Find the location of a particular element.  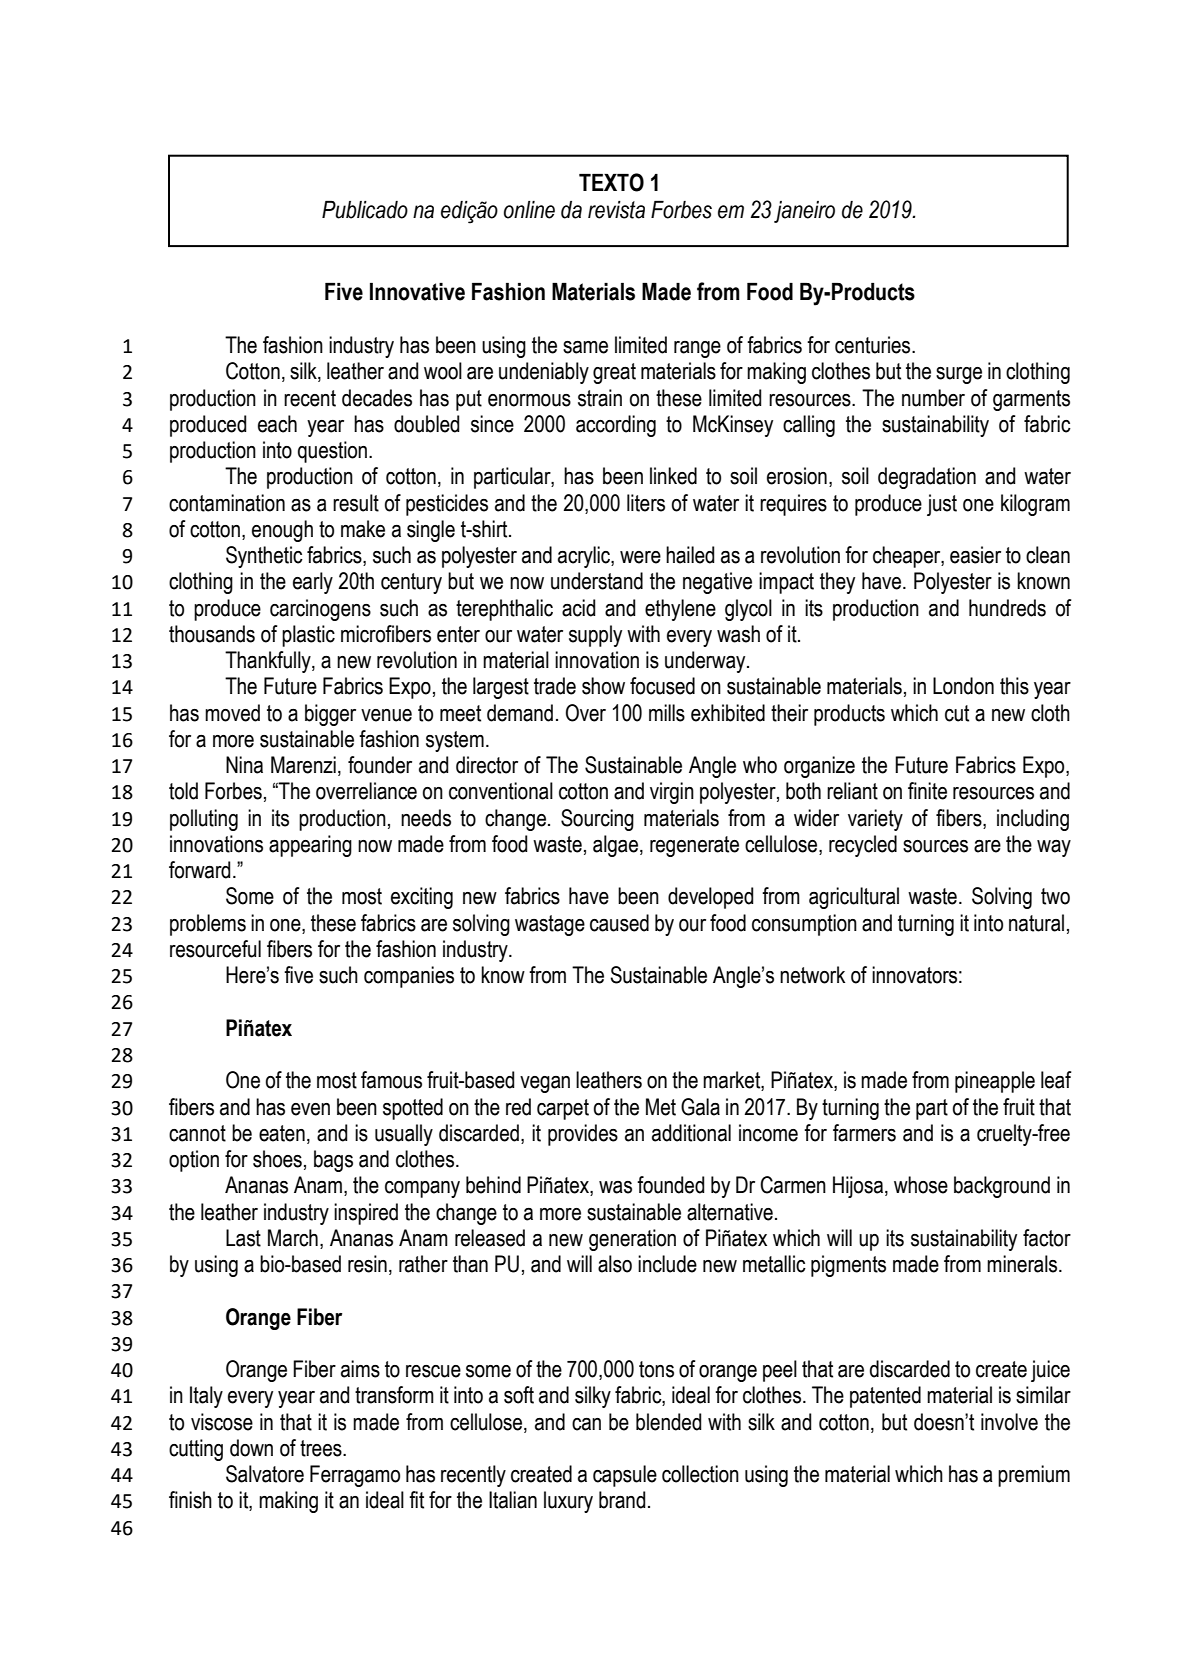

capsule is located at coordinates (625, 1476).
